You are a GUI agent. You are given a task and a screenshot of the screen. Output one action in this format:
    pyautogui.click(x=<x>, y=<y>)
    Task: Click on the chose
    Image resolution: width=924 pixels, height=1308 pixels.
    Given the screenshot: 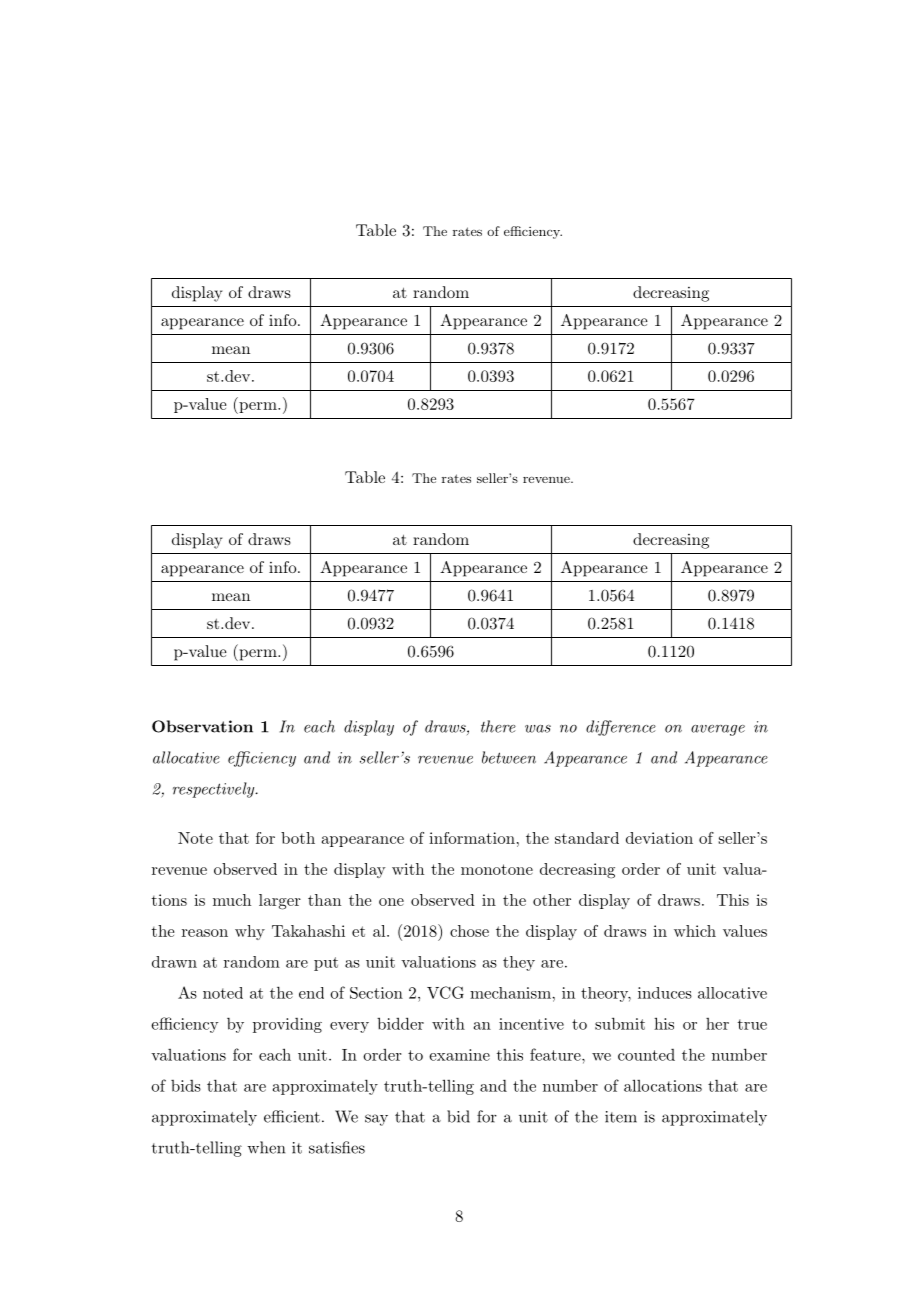 What is the action you would take?
    pyautogui.click(x=469, y=931)
